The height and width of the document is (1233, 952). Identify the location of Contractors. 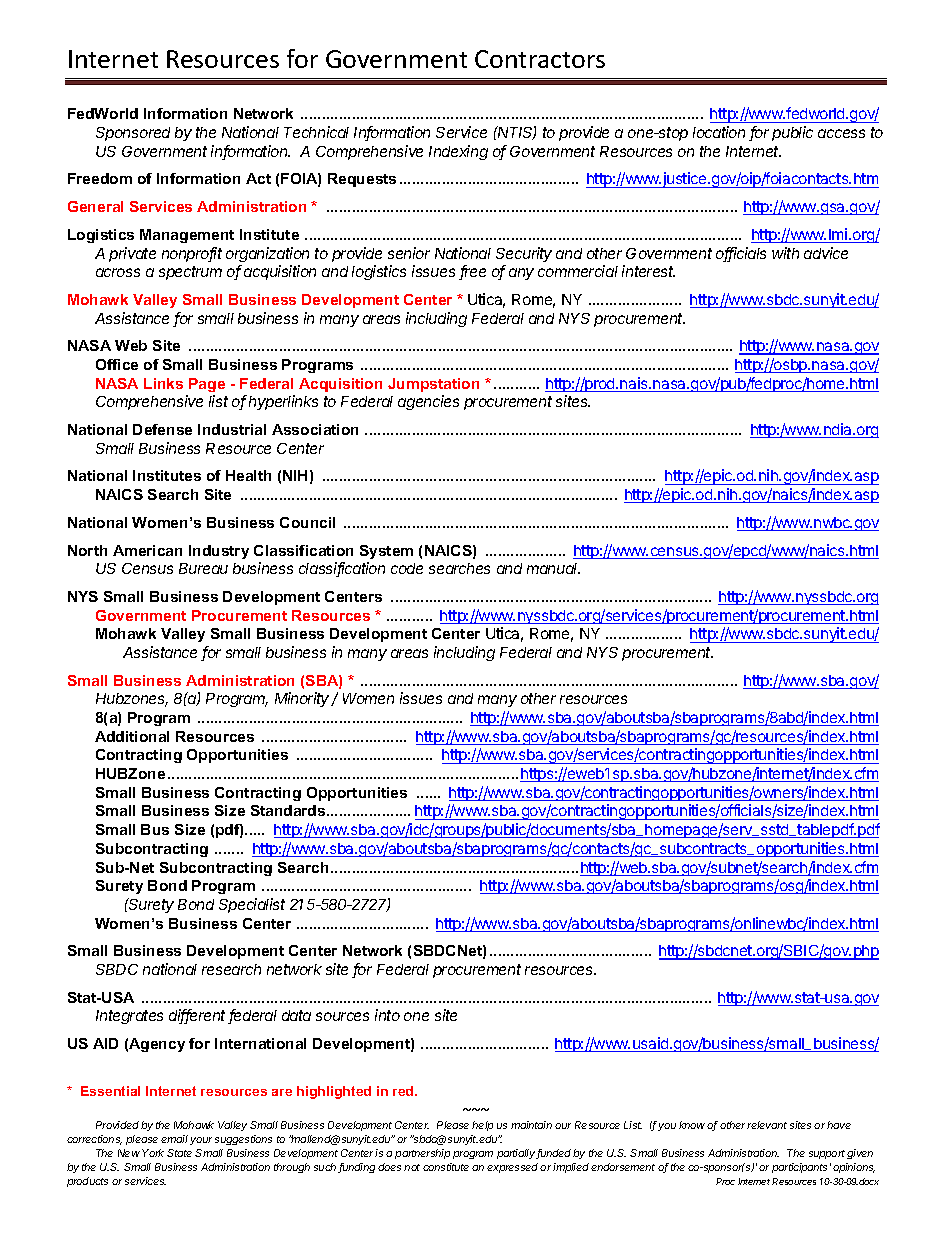
(540, 59).
